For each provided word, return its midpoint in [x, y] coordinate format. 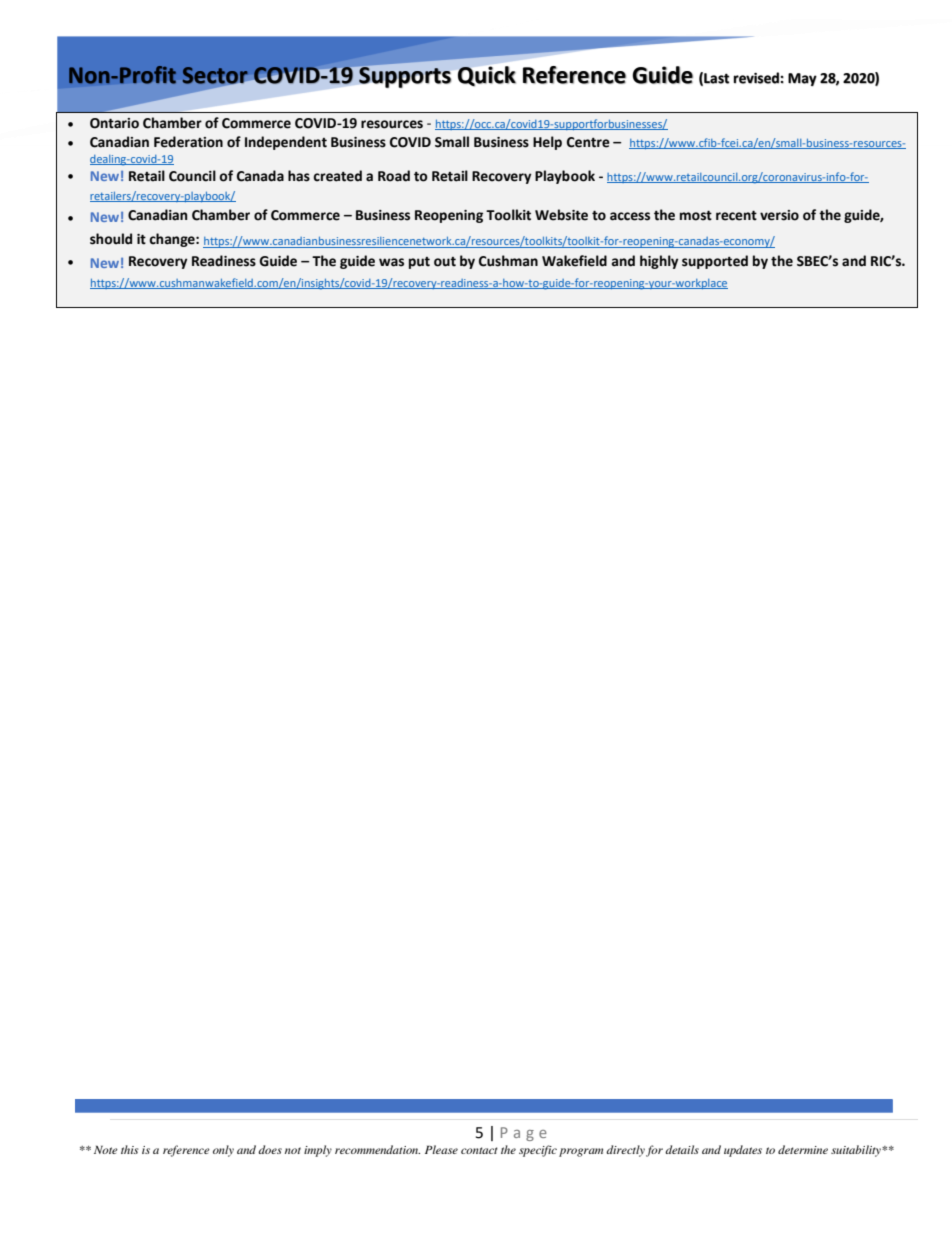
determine [803, 1149]
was [391, 262]
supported [715, 262]
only [223, 1151]
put [419, 263]
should [111, 239]
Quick [487, 76]
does [270, 1149]
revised [757, 78]
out [445, 262]
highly [659, 262]
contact [479, 1150]
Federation [188, 142]
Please [441, 1149]
